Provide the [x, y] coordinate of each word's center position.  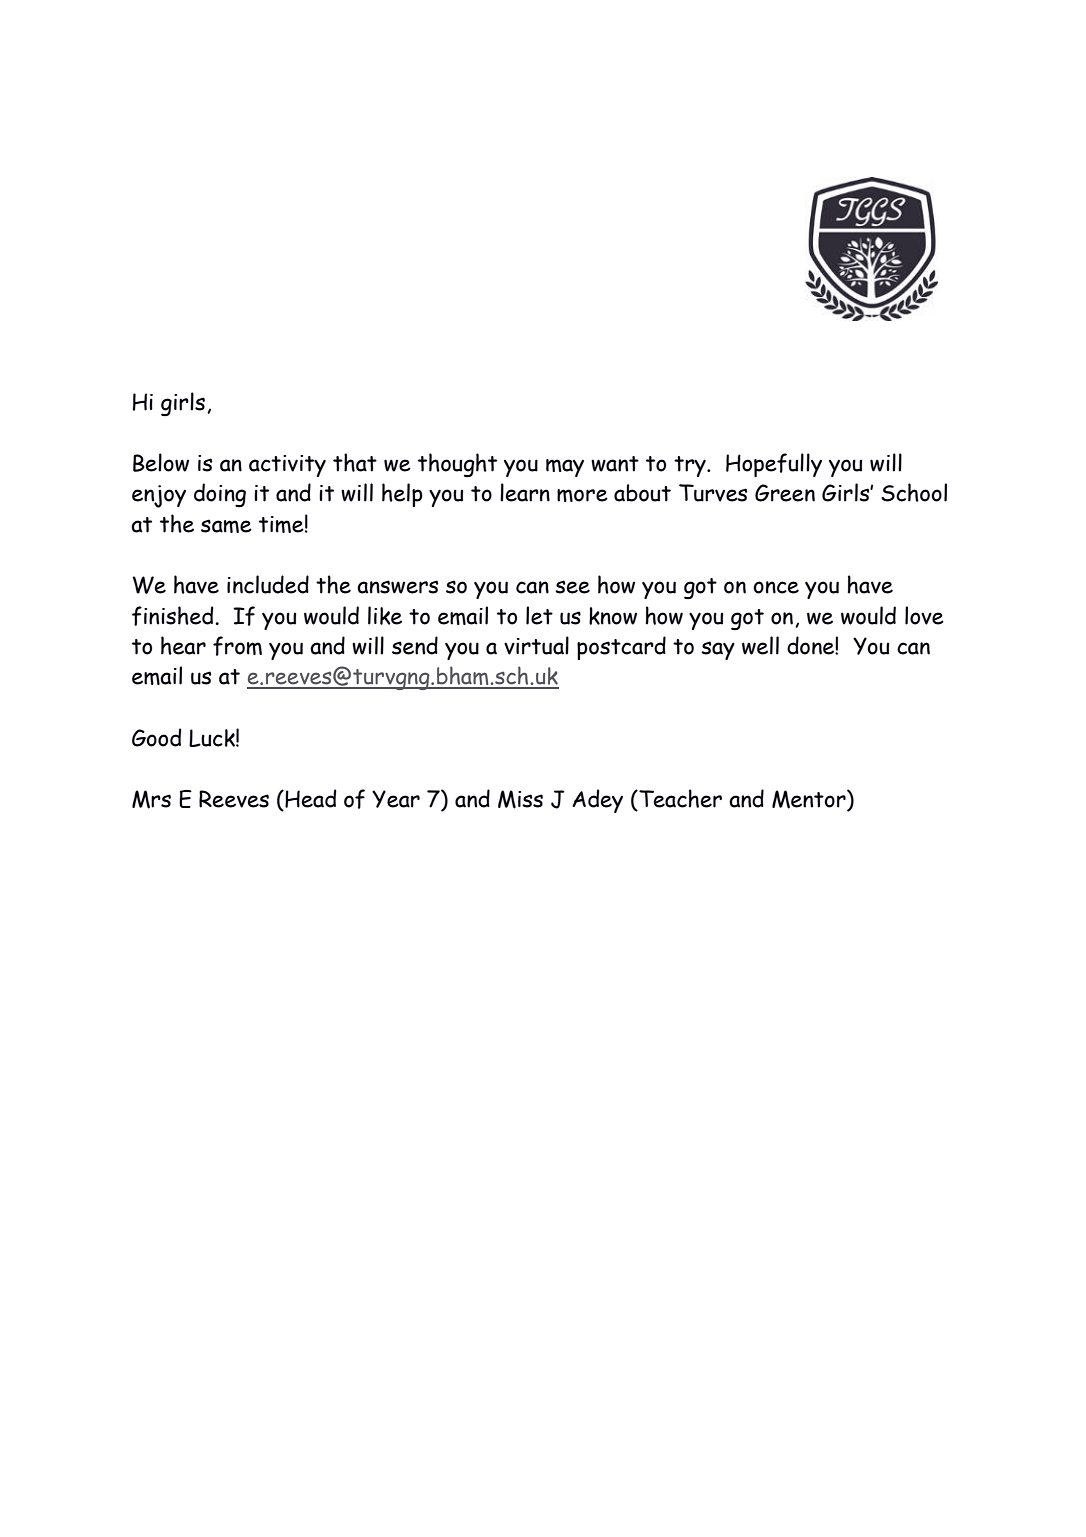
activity [287, 466]
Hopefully [774, 465]
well [760, 645]
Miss [520, 799]
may [565, 468]
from [237, 646]
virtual [536, 645]
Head [309, 798]
